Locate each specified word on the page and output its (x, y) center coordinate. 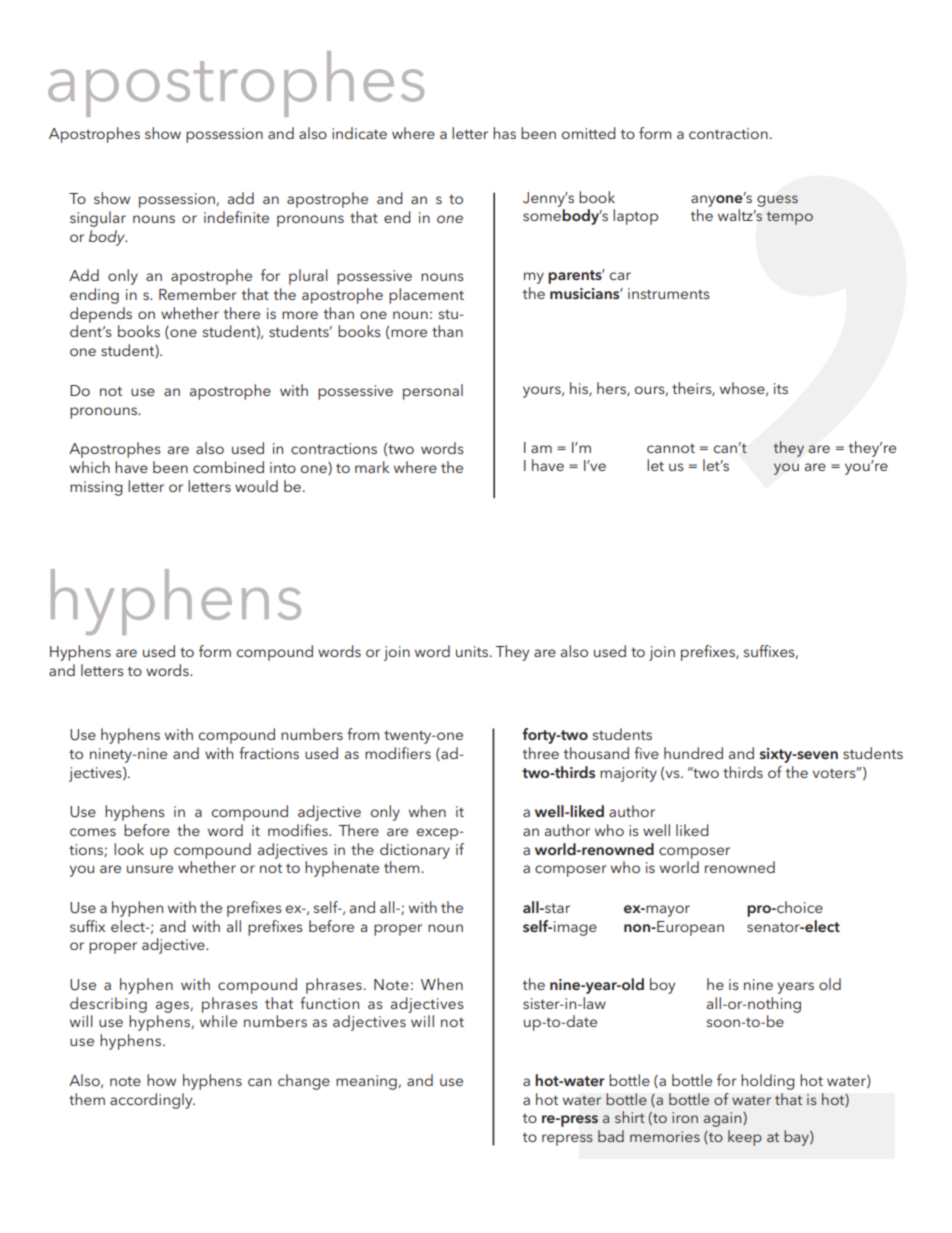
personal (433, 392)
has (504, 133)
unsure (150, 869)
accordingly (152, 1101)
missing (96, 488)
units (472, 651)
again (724, 1119)
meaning (366, 1082)
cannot (671, 448)
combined (228, 467)
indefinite (236, 217)
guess (777, 201)
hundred (693, 753)
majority (628, 774)
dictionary (415, 851)
